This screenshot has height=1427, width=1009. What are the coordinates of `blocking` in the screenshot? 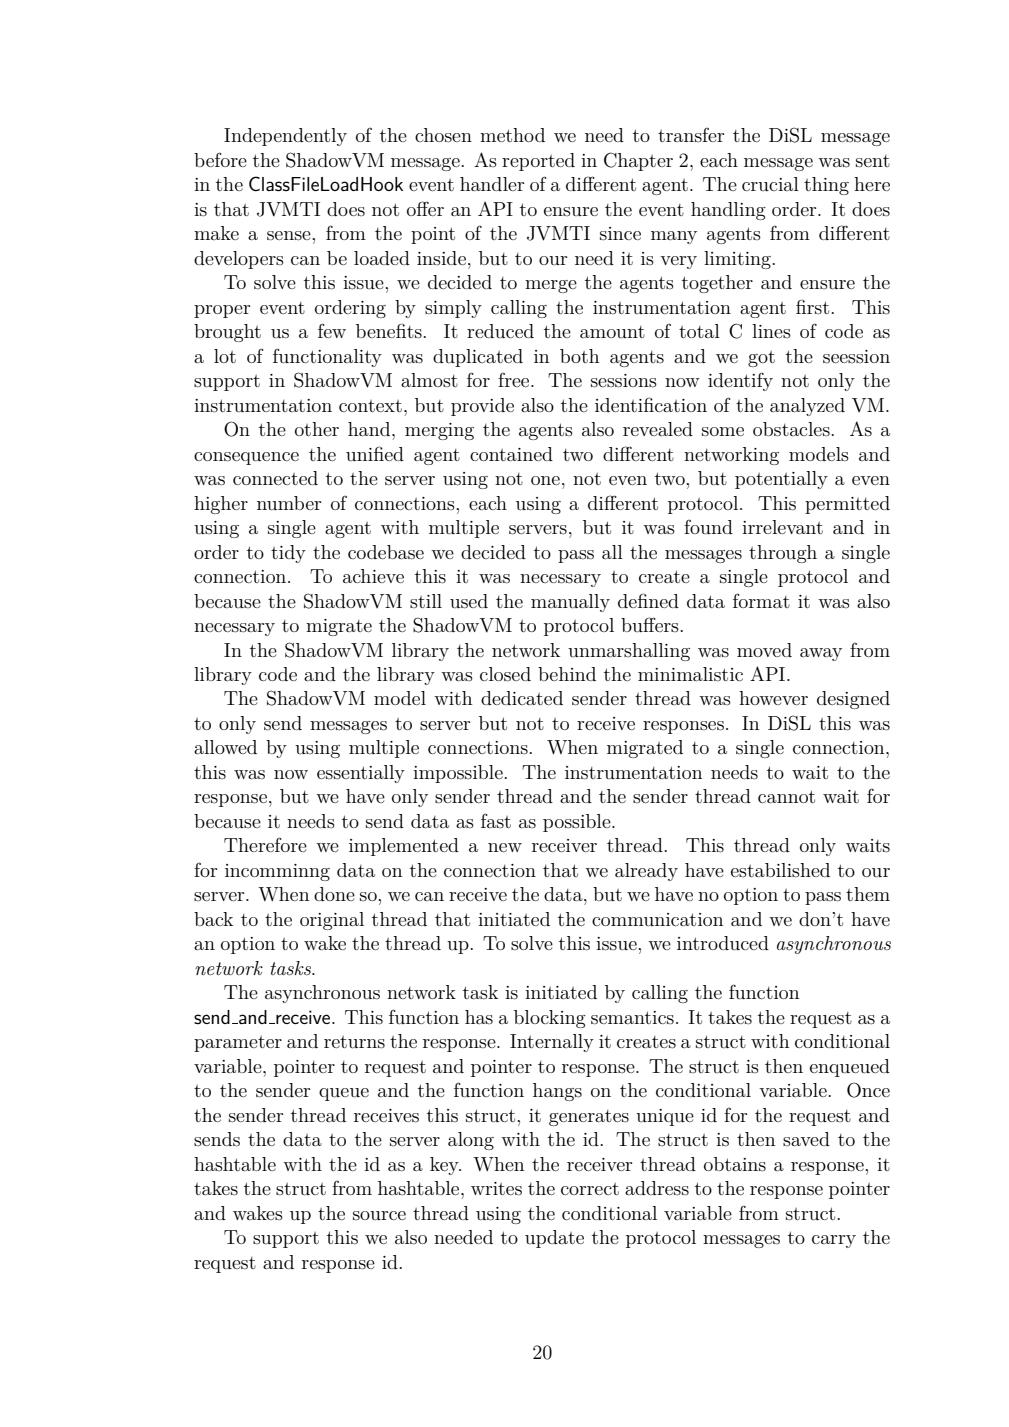 It's located at (550, 1019).
